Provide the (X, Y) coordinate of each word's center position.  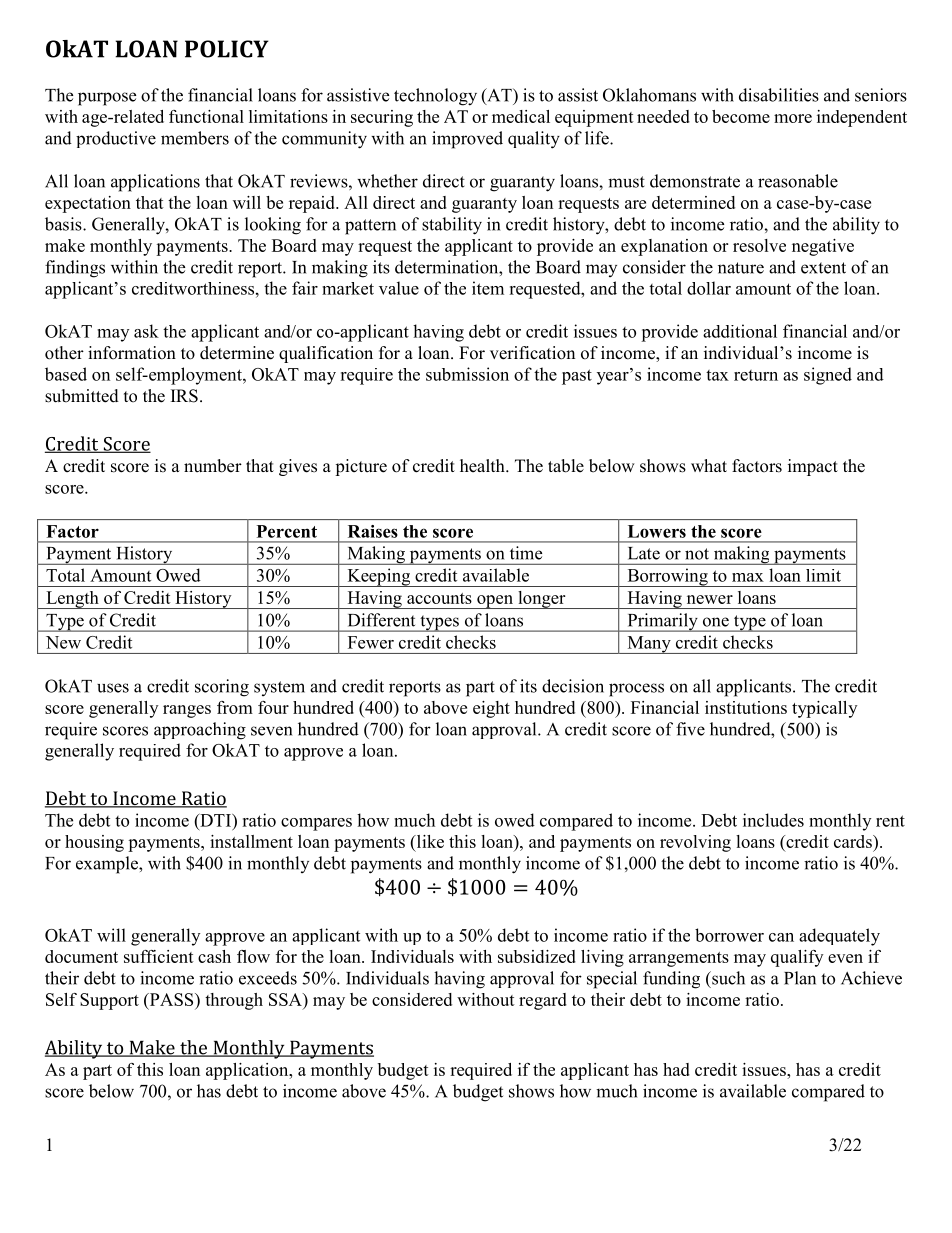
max (748, 577)
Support (109, 1001)
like (429, 841)
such (727, 978)
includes (773, 820)
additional (740, 331)
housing (94, 843)
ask (146, 331)
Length (72, 600)
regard (543, 1001)
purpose (107, 99)
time (526, 553)
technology (435, 97)
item (488, 288)
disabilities (779, 95)
